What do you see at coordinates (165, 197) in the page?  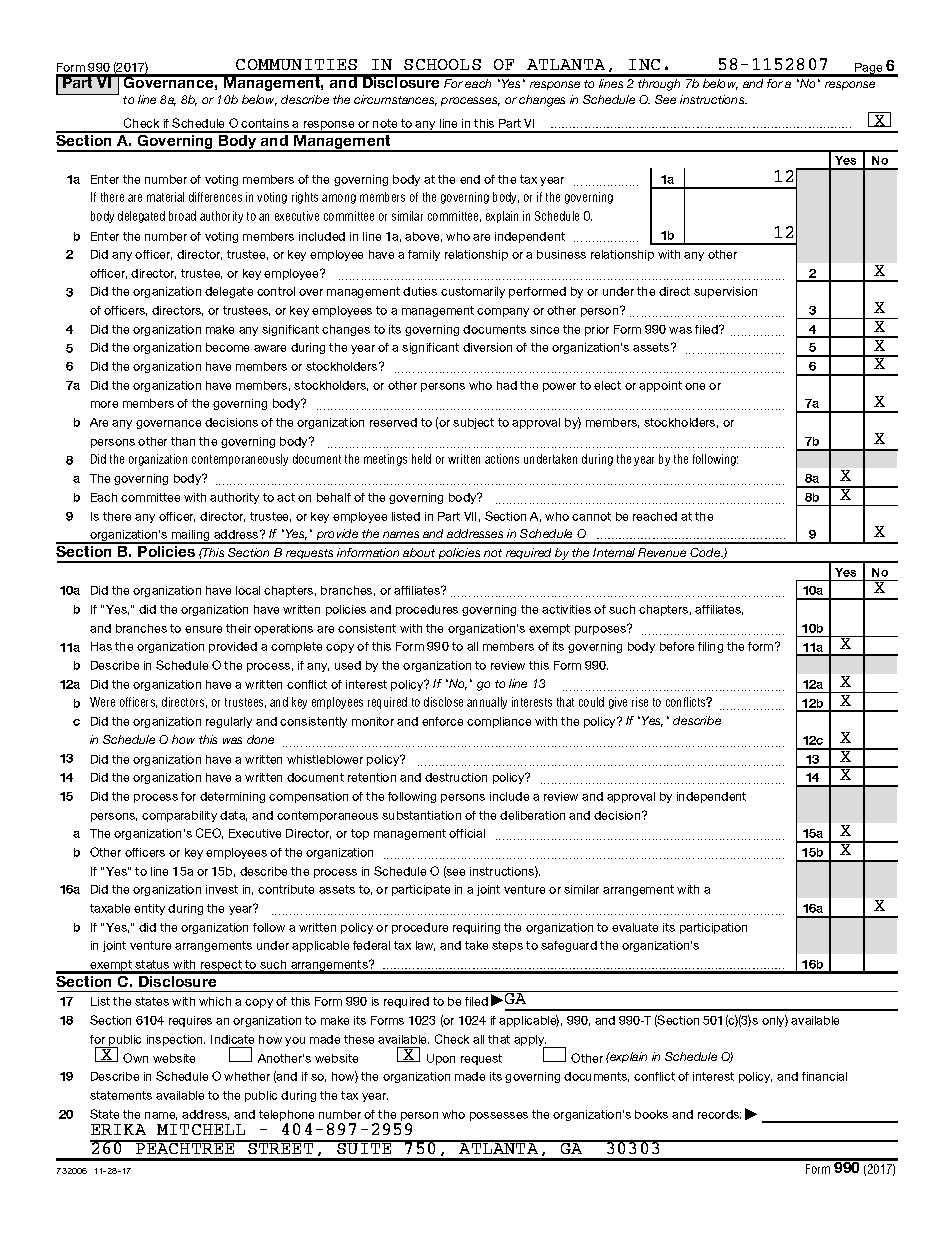 I see `material` at bounding box center [165, 197].
